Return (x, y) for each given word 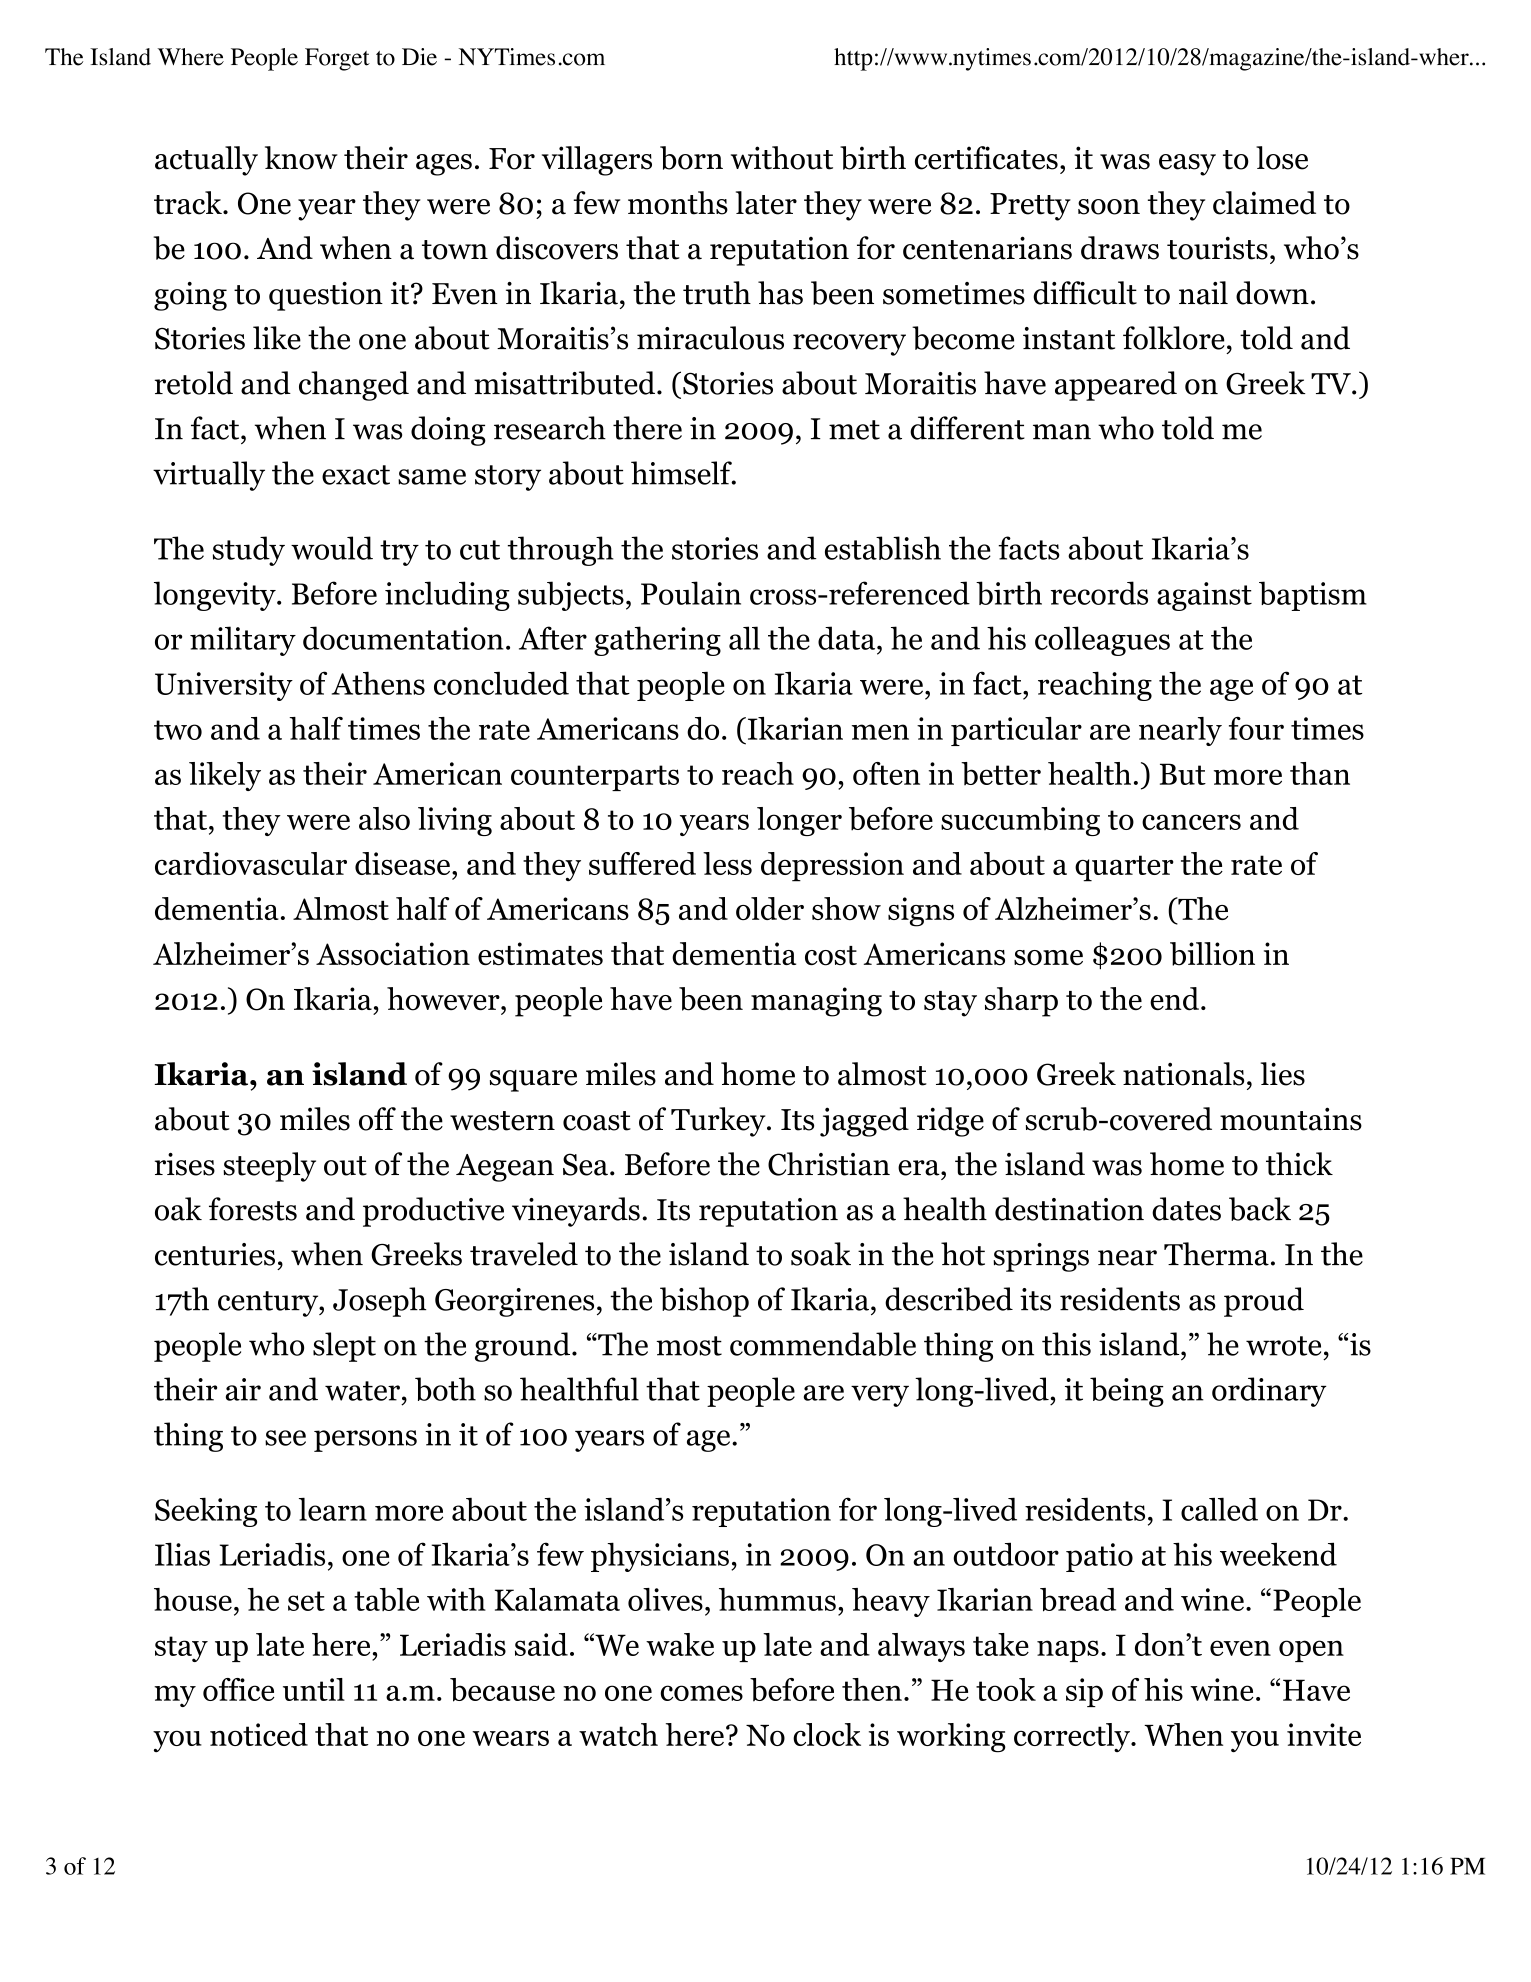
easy (1187, 165)
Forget (337, 59)
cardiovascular (251, 863)
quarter (1124, 868)
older (770, 908)
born (691, 158)
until (314, 1689)
